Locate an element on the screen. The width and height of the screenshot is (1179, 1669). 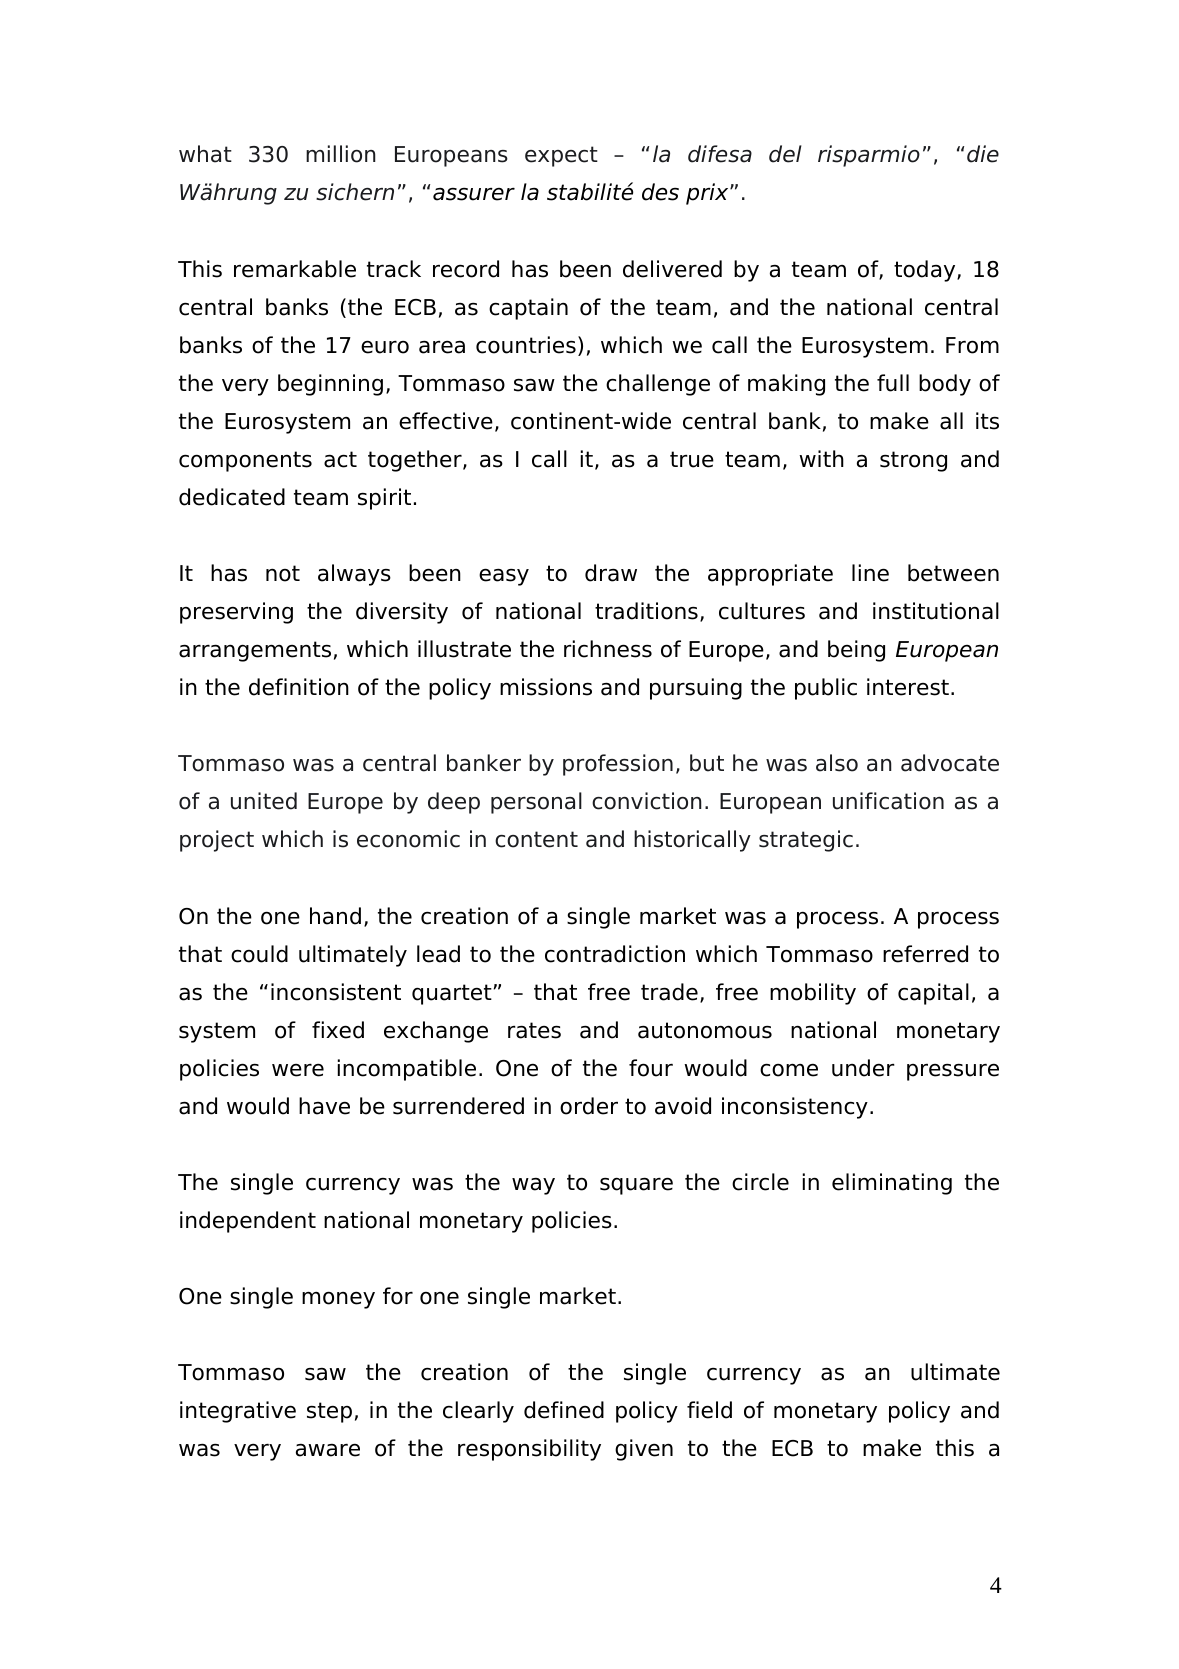
million is located at coordinates (341, 154).
